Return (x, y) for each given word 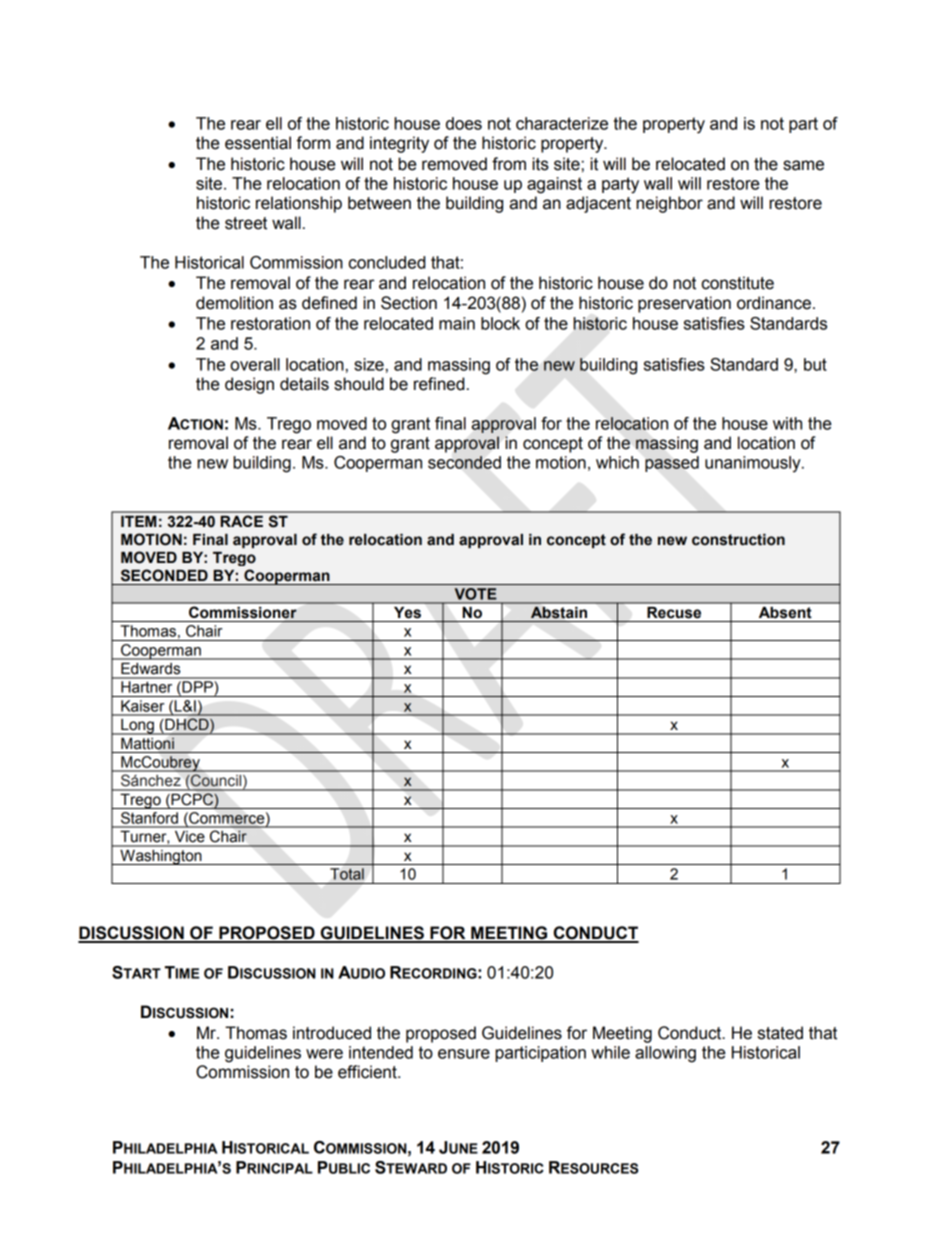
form (313, 143)
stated (780, 1033)
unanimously (754, 464)
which (617, 462)
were (324, 1054)
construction (738, 540)
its (540, 164)
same (803, 165)
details (304, 384)
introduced (332, 1033)
